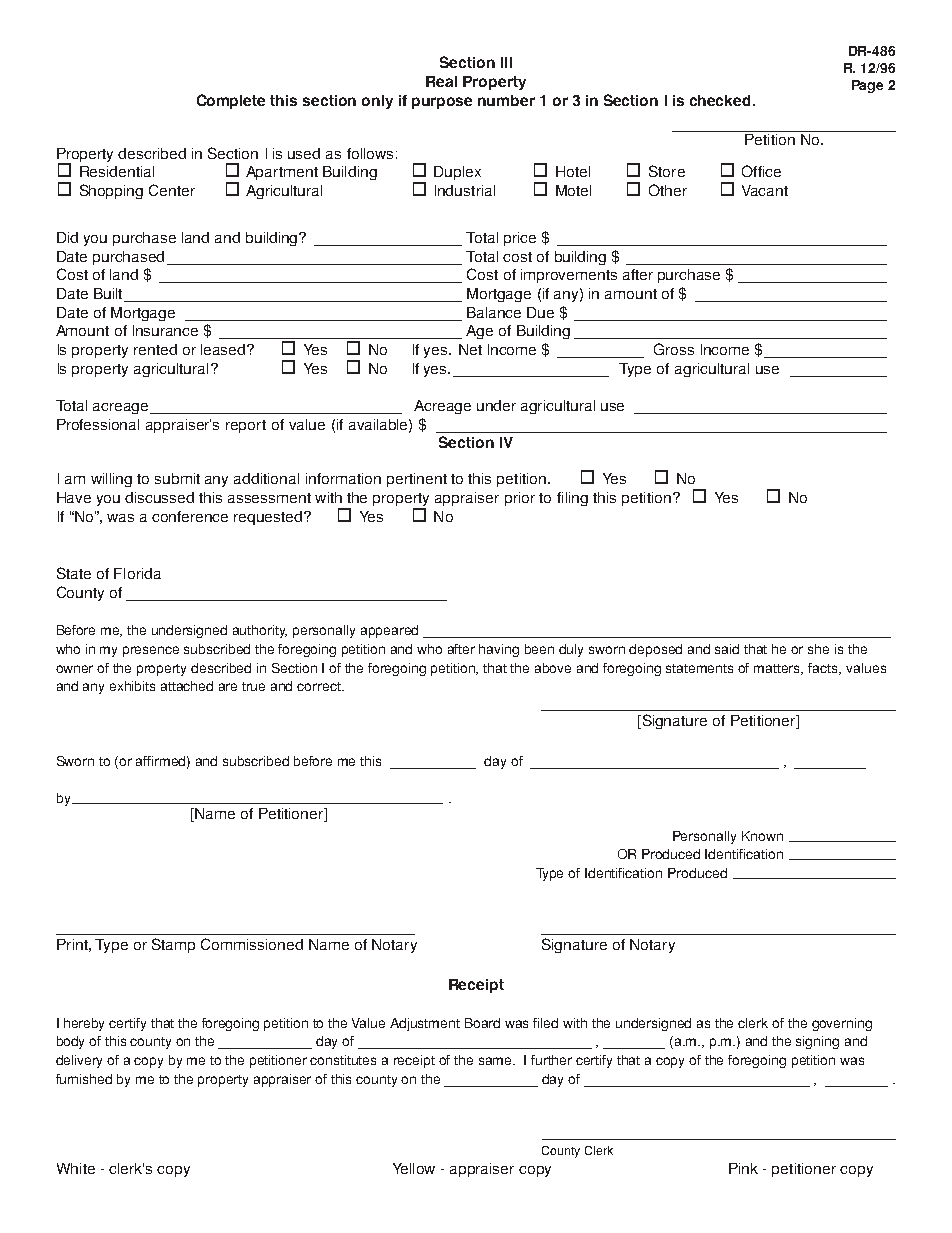 The width and height of the screenshot is (952, 1233). Describe the element at coordinates (187, 686) in the screenshot. I see `attached` at that location.
